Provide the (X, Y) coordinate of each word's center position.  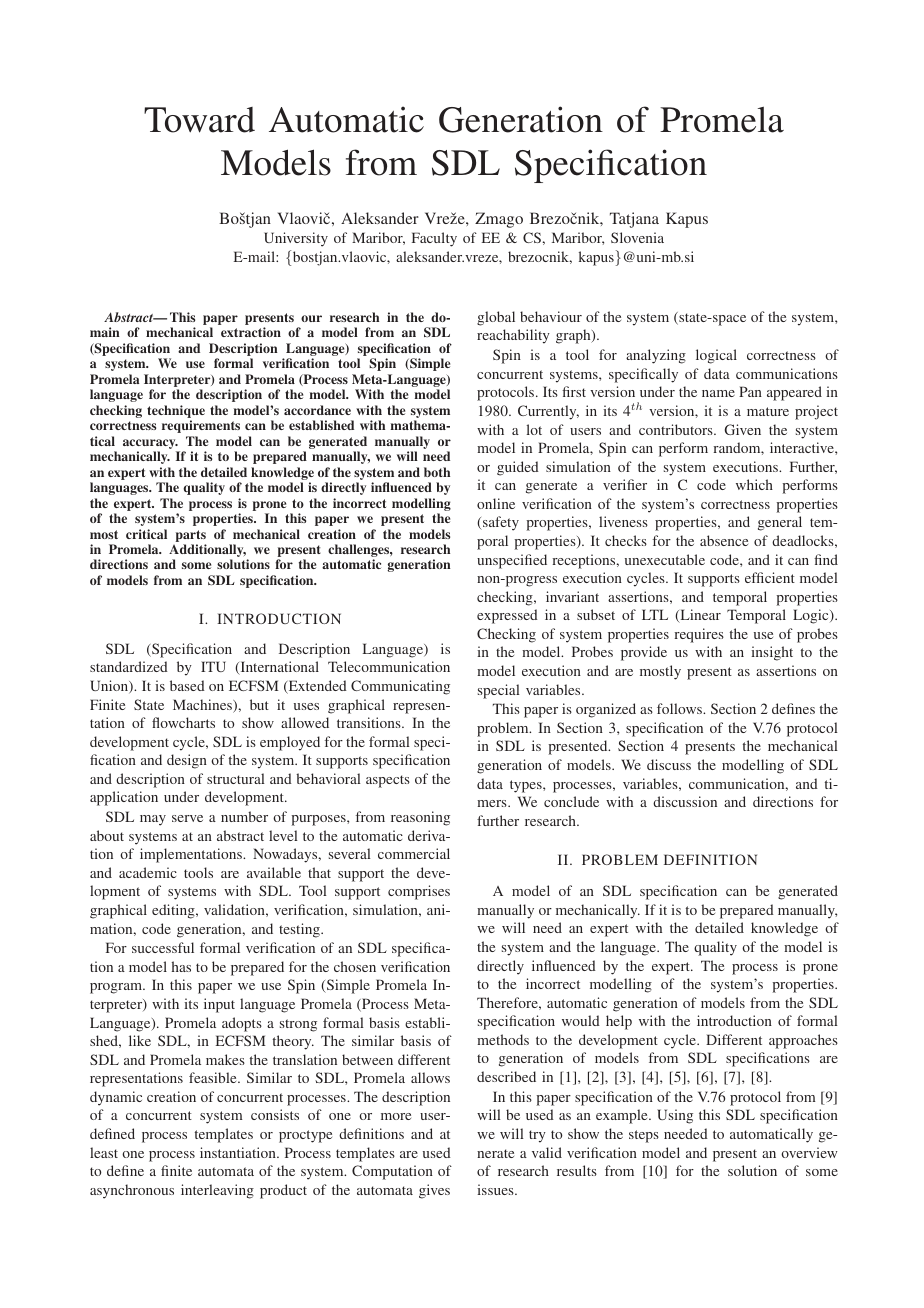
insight (772, 653)
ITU (213, 666)
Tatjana (634, 220)
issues (496, 1189)
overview (809, 1152)
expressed (507, 616)
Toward (199, 120)
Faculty (434, 239)
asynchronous (132, 1191)
